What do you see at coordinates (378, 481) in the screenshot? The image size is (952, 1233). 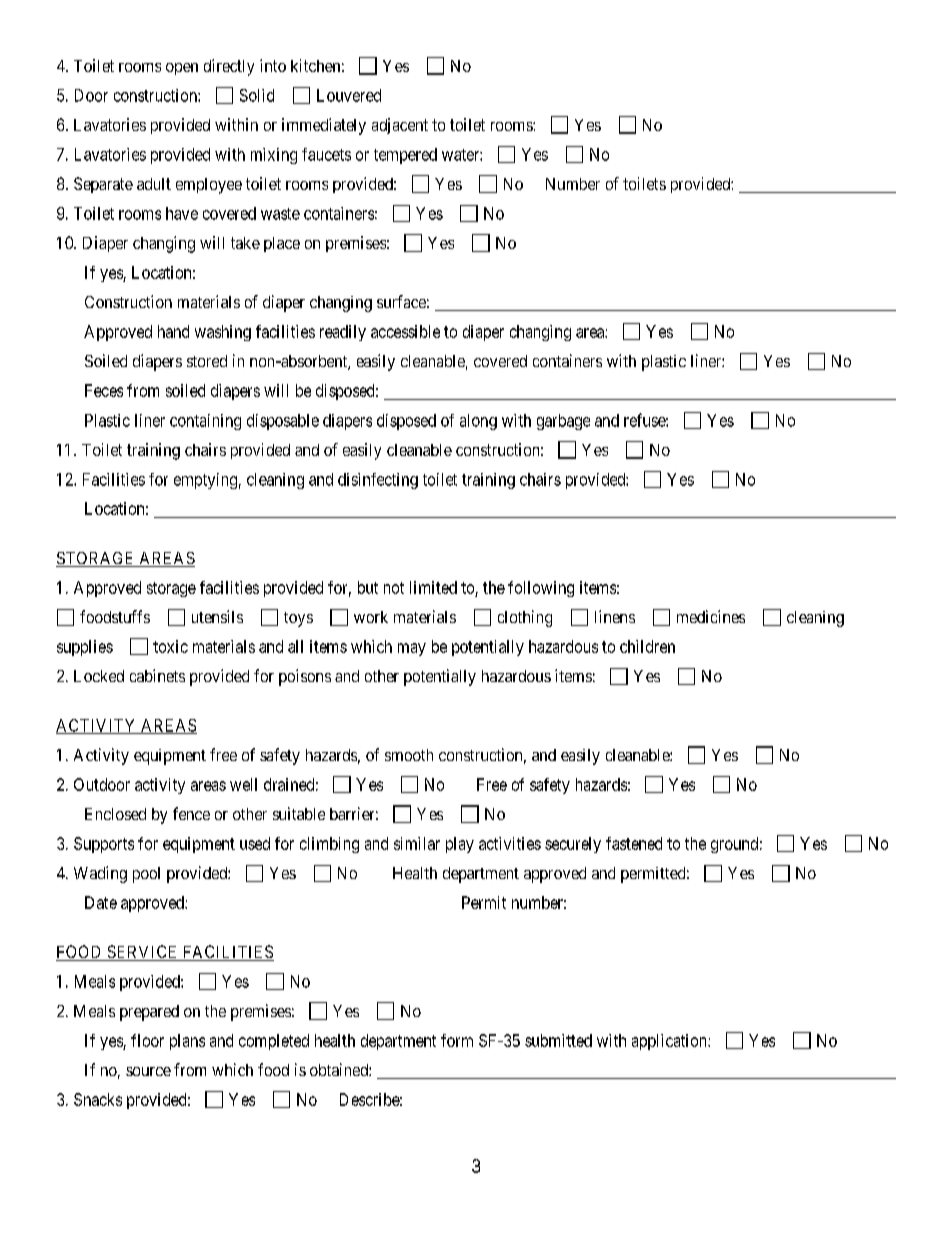 I see `disinfecting` at bounding box center [378, 481].
